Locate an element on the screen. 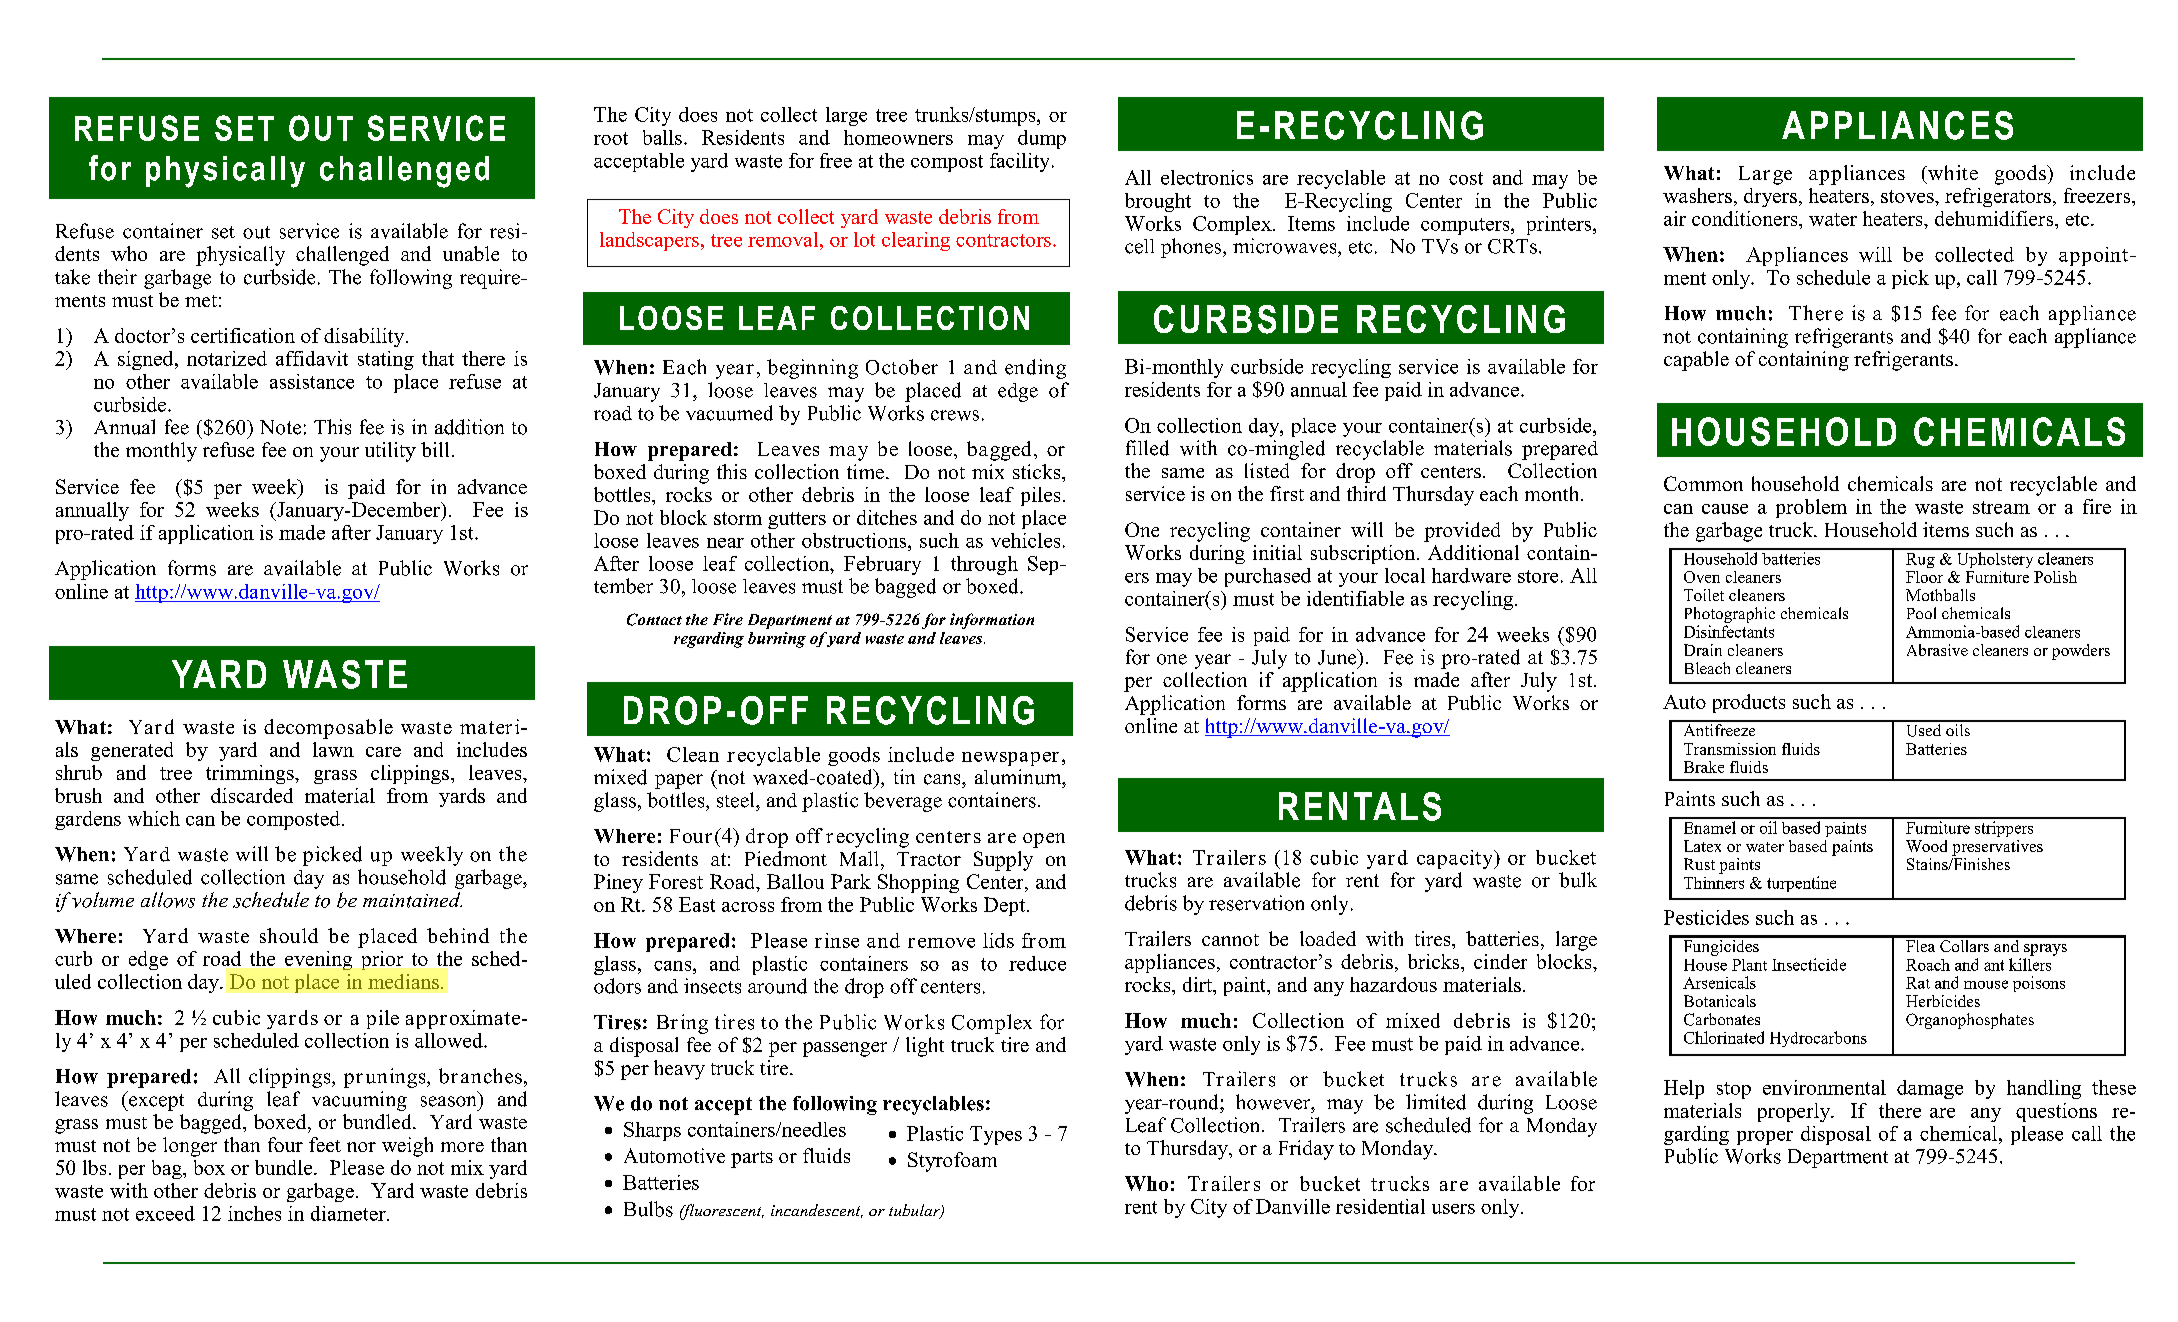 The image size is (2178, 1322). decomposable is located at coordinates (328, 729).
